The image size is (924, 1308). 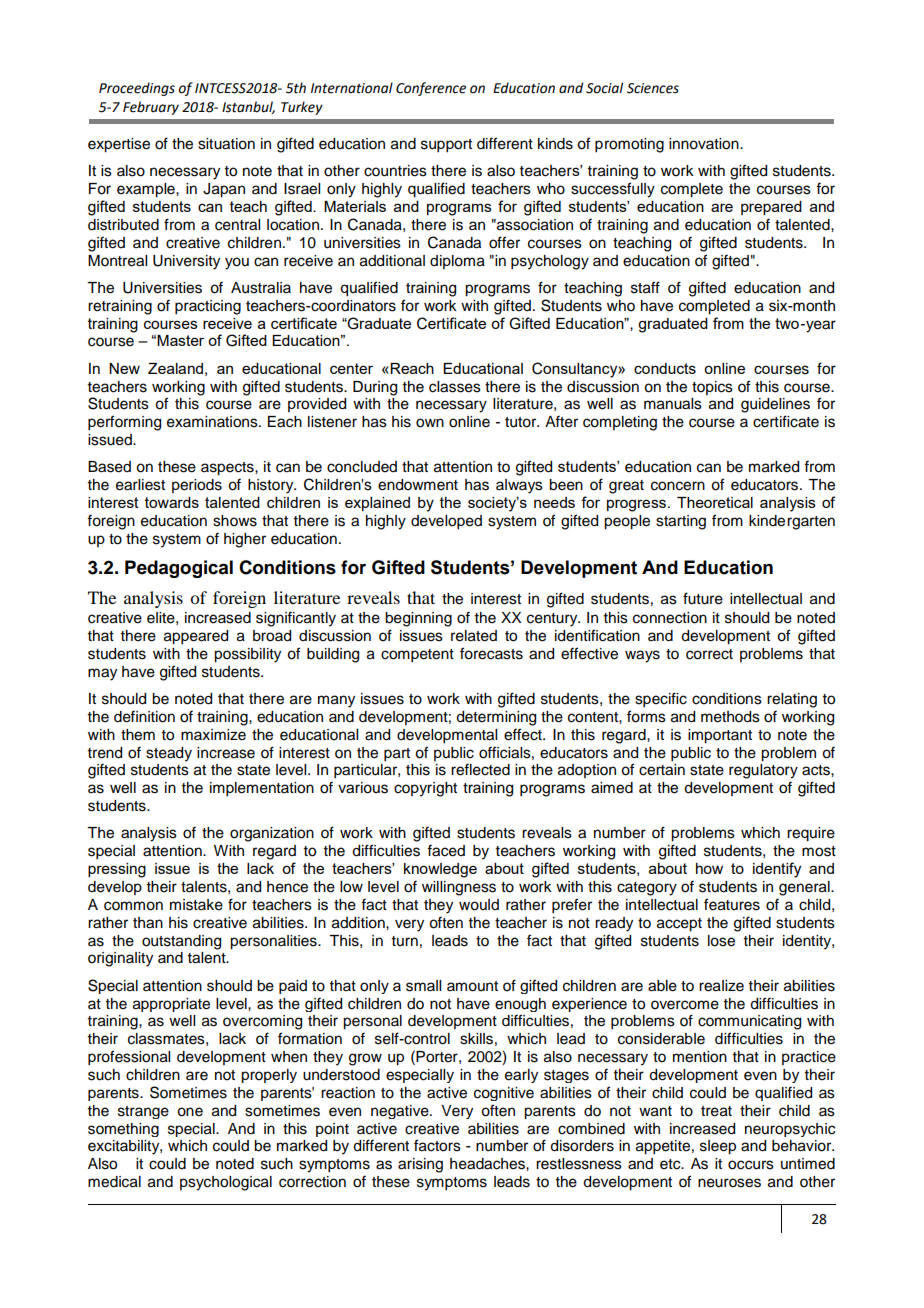 What do you see at coordinates (705, 144) in the document?
I see `innovation` at bounding box center [705, 144].
